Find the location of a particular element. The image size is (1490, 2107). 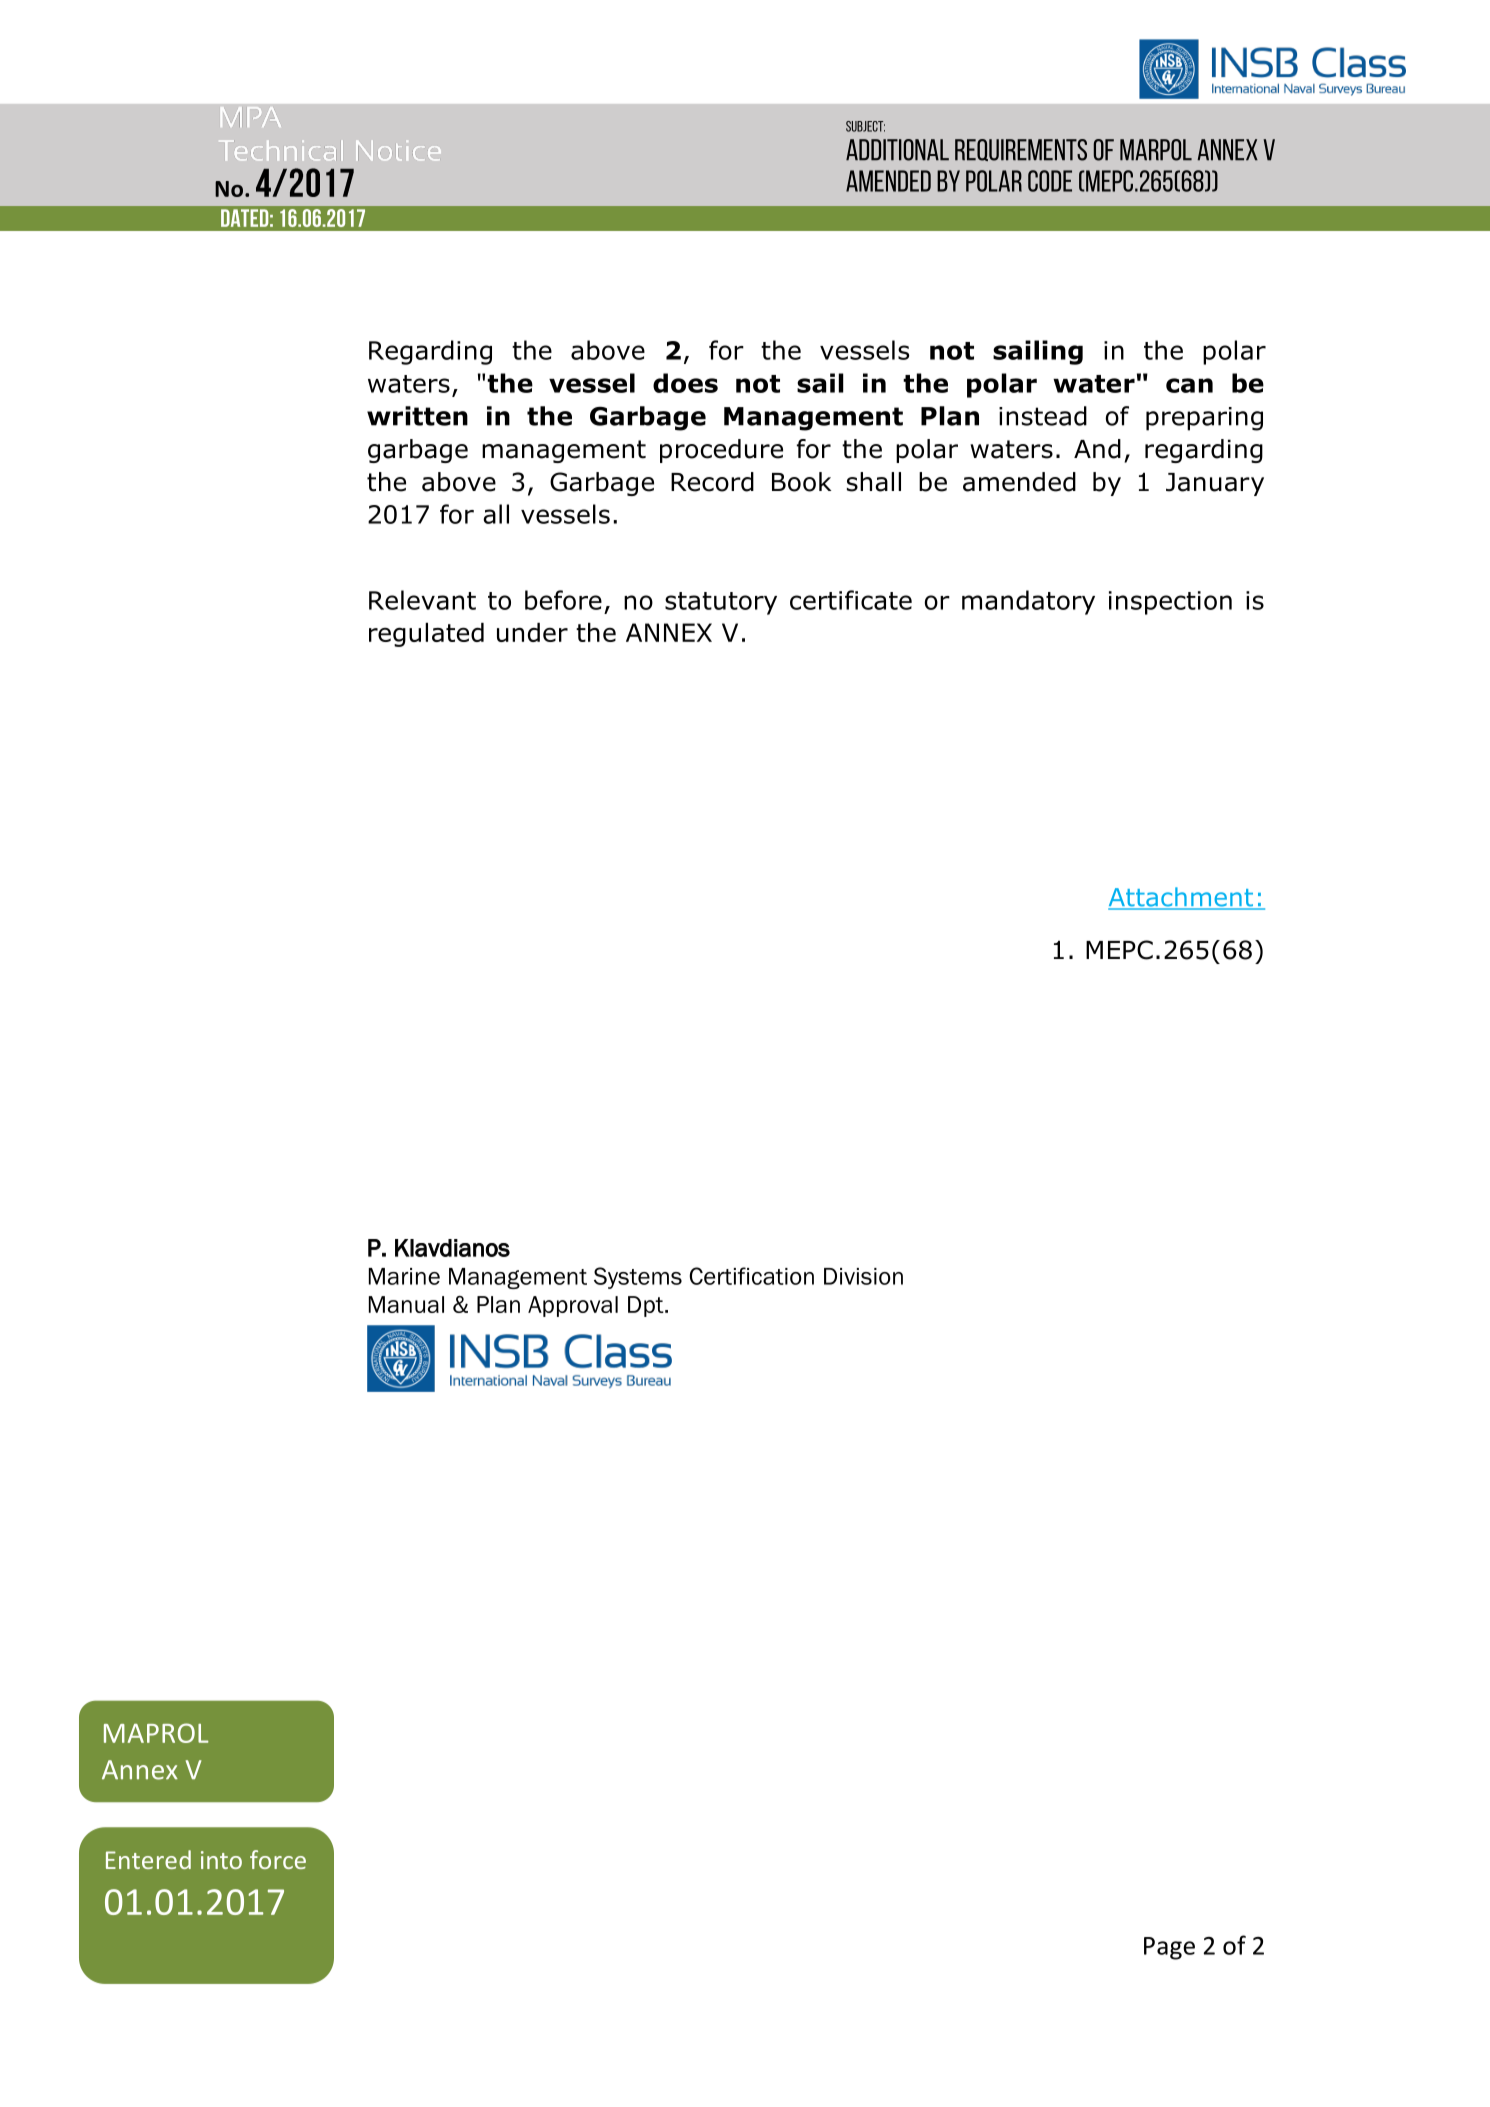

Page is located at coordinates (1169, 1948).
